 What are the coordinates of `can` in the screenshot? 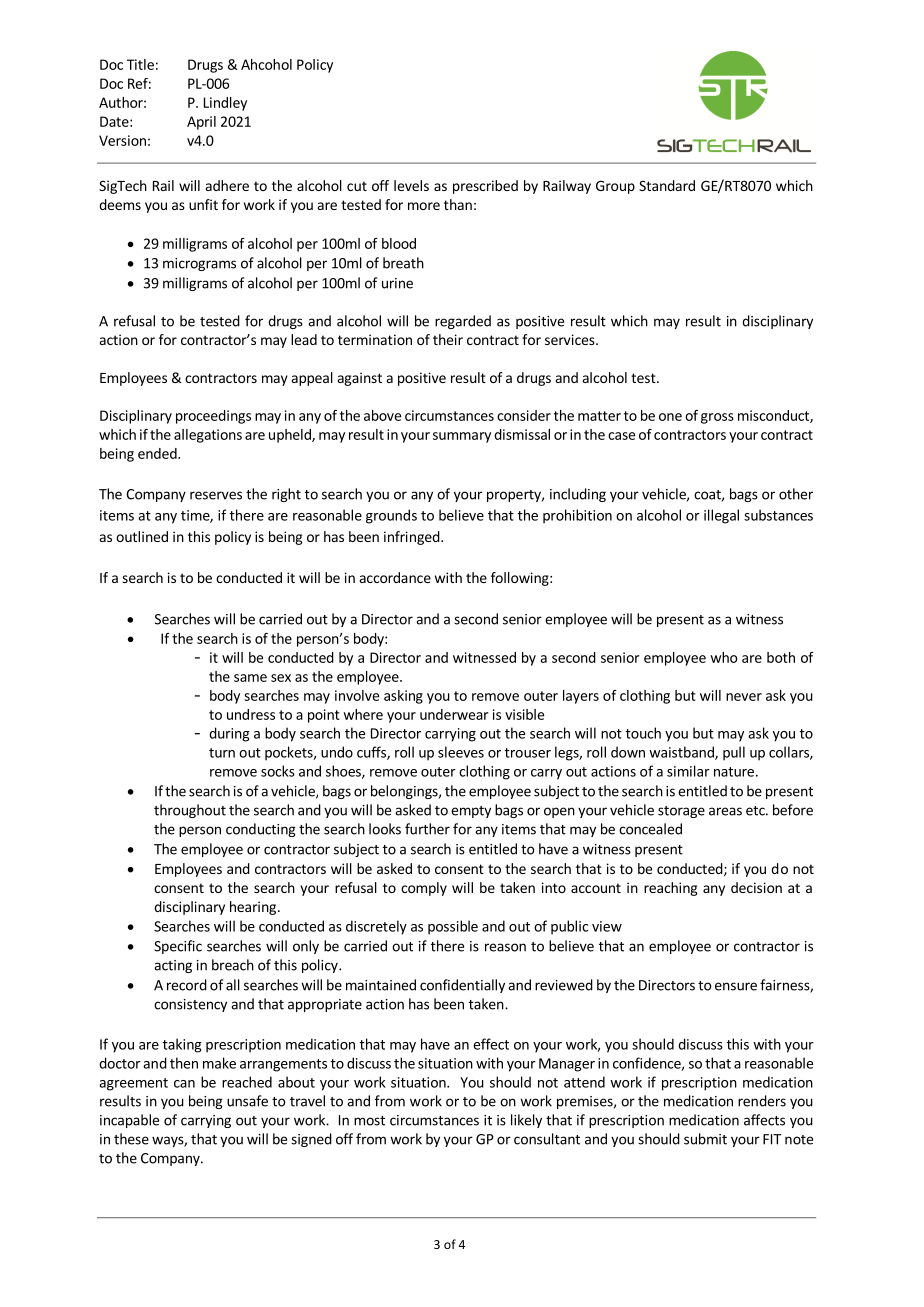 It's located at (184, 1084).
